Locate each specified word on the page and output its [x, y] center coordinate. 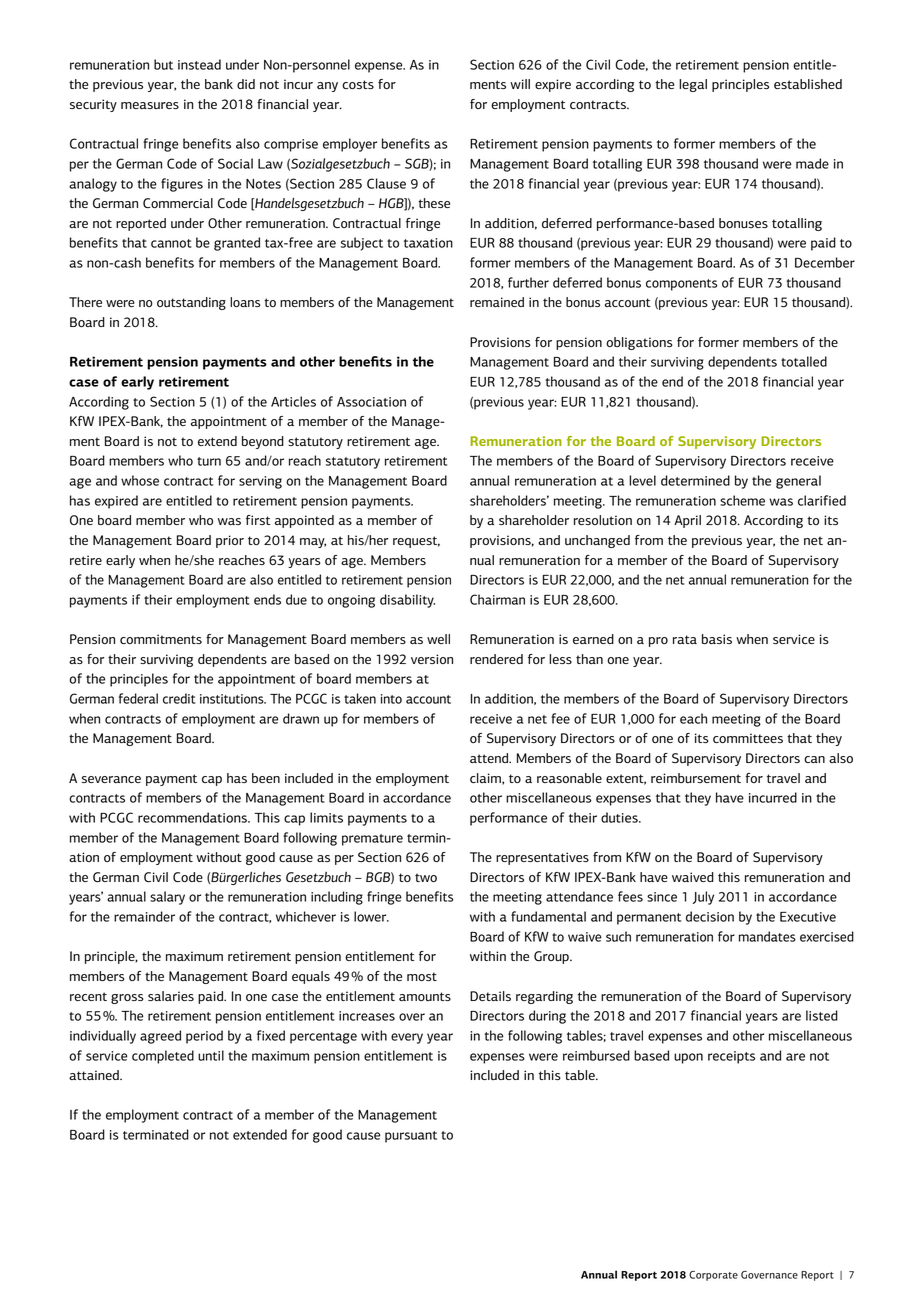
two [426, 877]
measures [150, 106]
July [703, 898]
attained [95, 1075]
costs [358, 84]
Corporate [713, 1276]
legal [693, 85]
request [416, 542]
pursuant [411, 1137]
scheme [742, 500]
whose [140, 480]
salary [167, 898]
